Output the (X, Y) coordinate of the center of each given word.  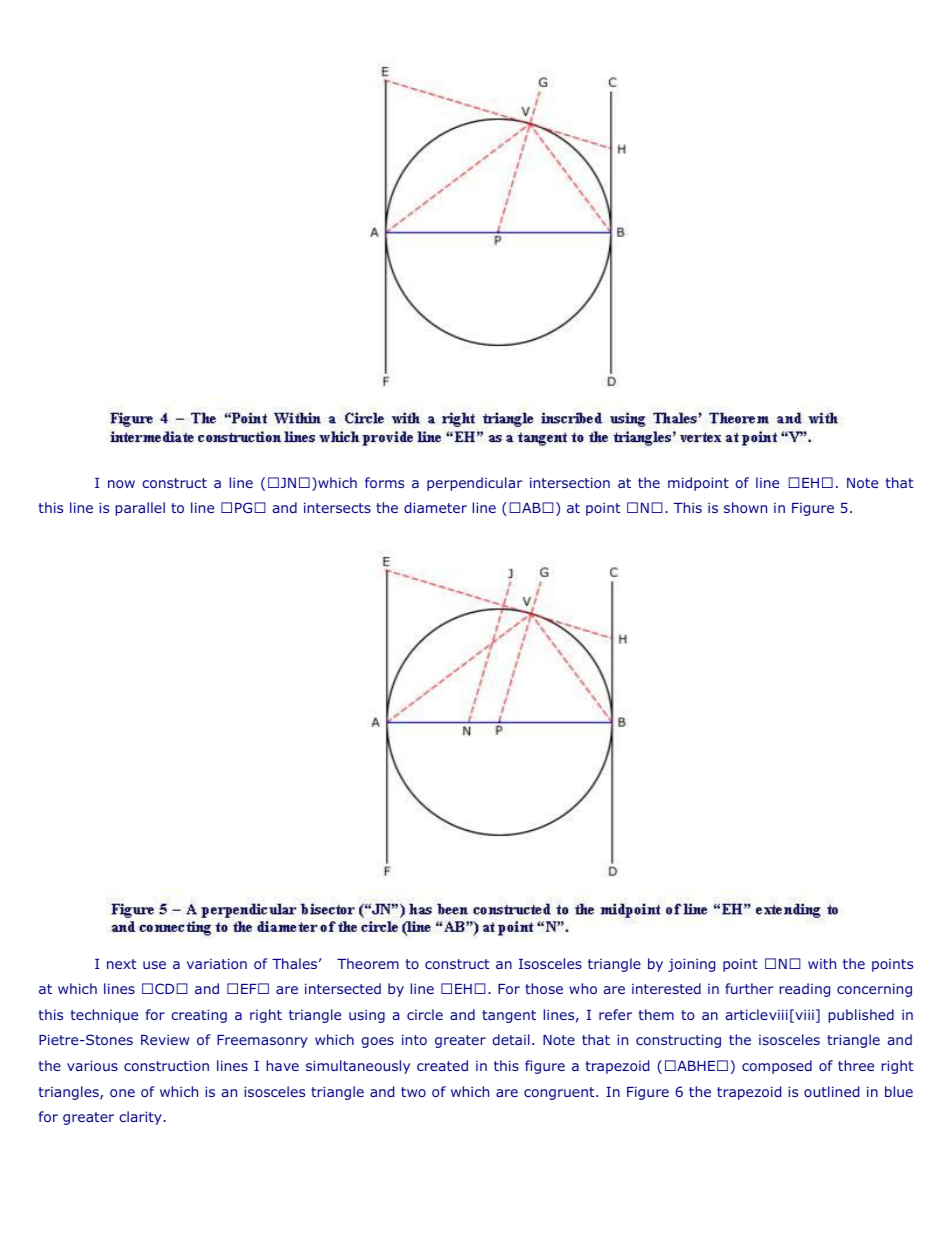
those (544, 988)
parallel (140, 509)
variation (217, 963)
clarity (141, 1118)
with (822, 963)
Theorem (368, 963)
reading (804, 990)
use (154, 965)
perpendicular (474, 484)
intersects (337, 507)
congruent (560, 1093)
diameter (435, 507)
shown (745, 507)
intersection (570, 482)
